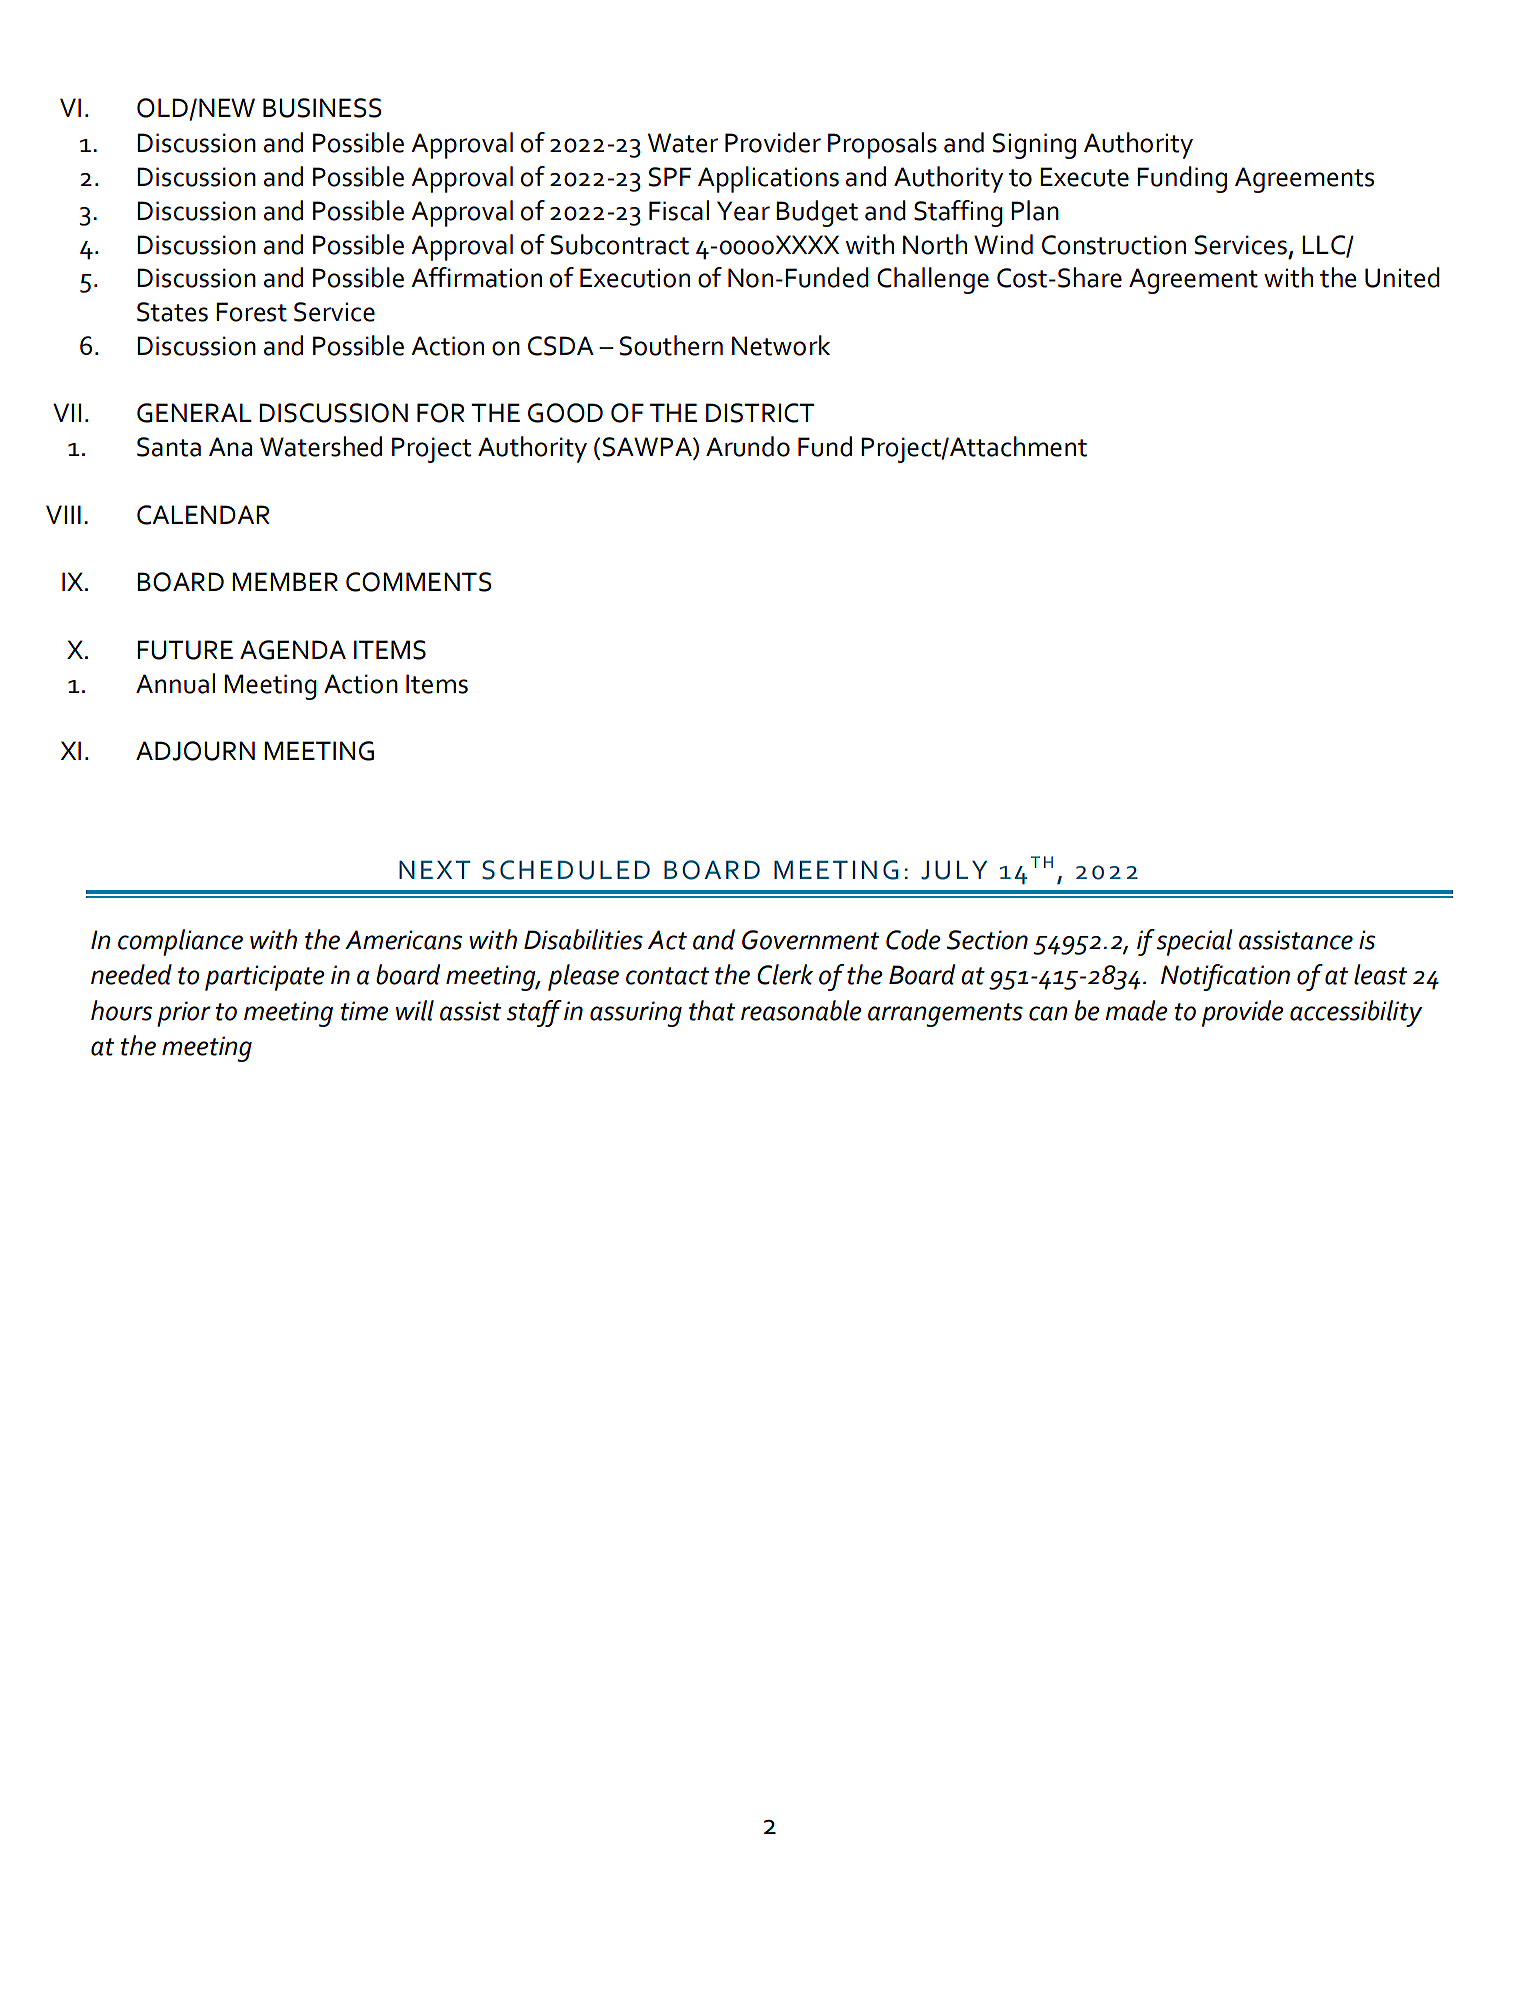 This page has height=1993, width=1540. I want to click on COMMENTS, so click(419, 582).
